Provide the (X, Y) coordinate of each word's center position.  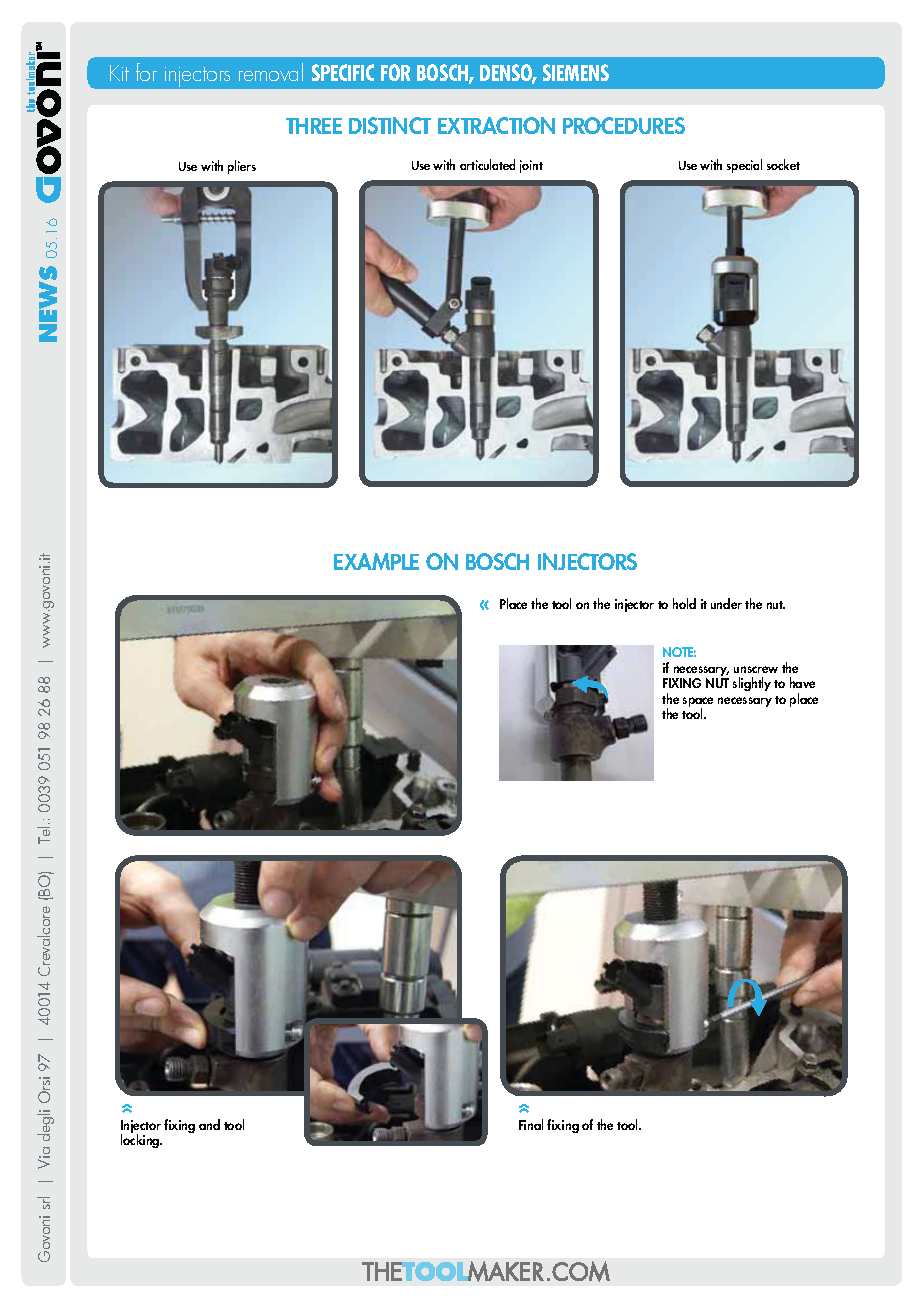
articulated (487, 164)
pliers (242, 167)
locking (141, 1141)
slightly (752, 684)
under (726, 603)
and (209, 1124)
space (698, 703)
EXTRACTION (496, 125)
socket (783, 164)
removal (271, 72)
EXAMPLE (376, 561)
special (744, 166)
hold (684, 603)
